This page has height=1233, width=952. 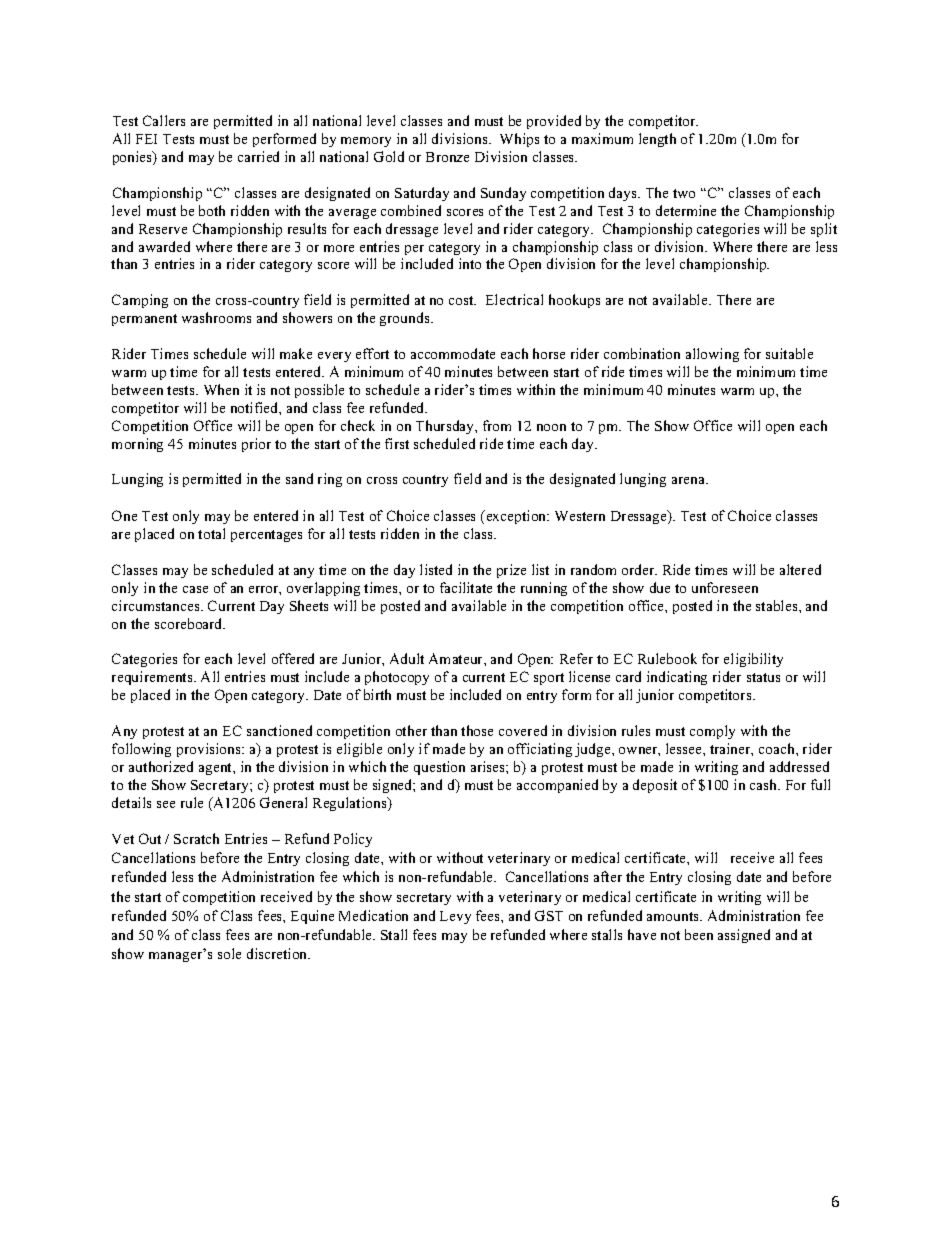 I want to click on length, so click(x=657, y=140).
